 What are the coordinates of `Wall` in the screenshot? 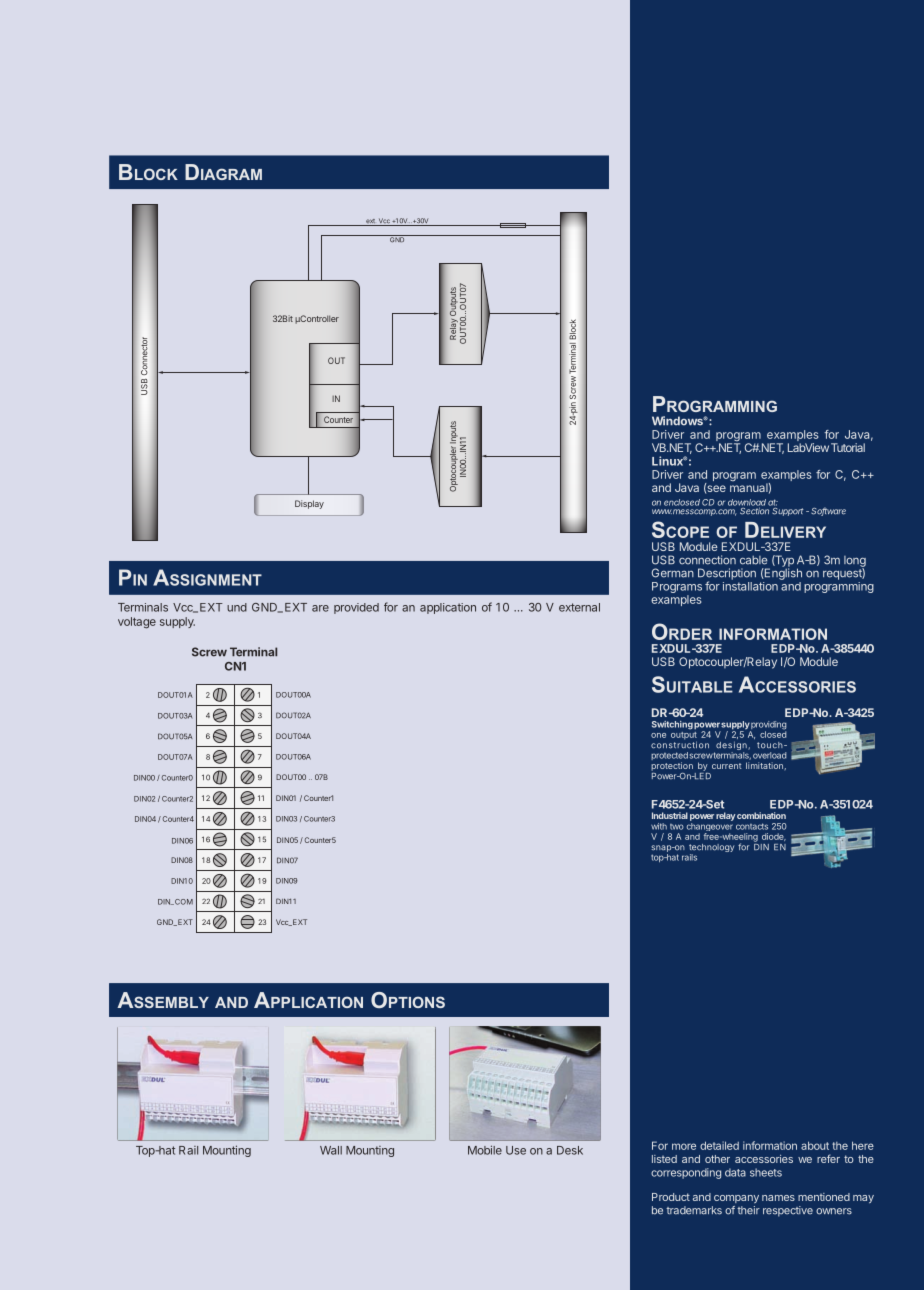 It's located at (331, 1150).
